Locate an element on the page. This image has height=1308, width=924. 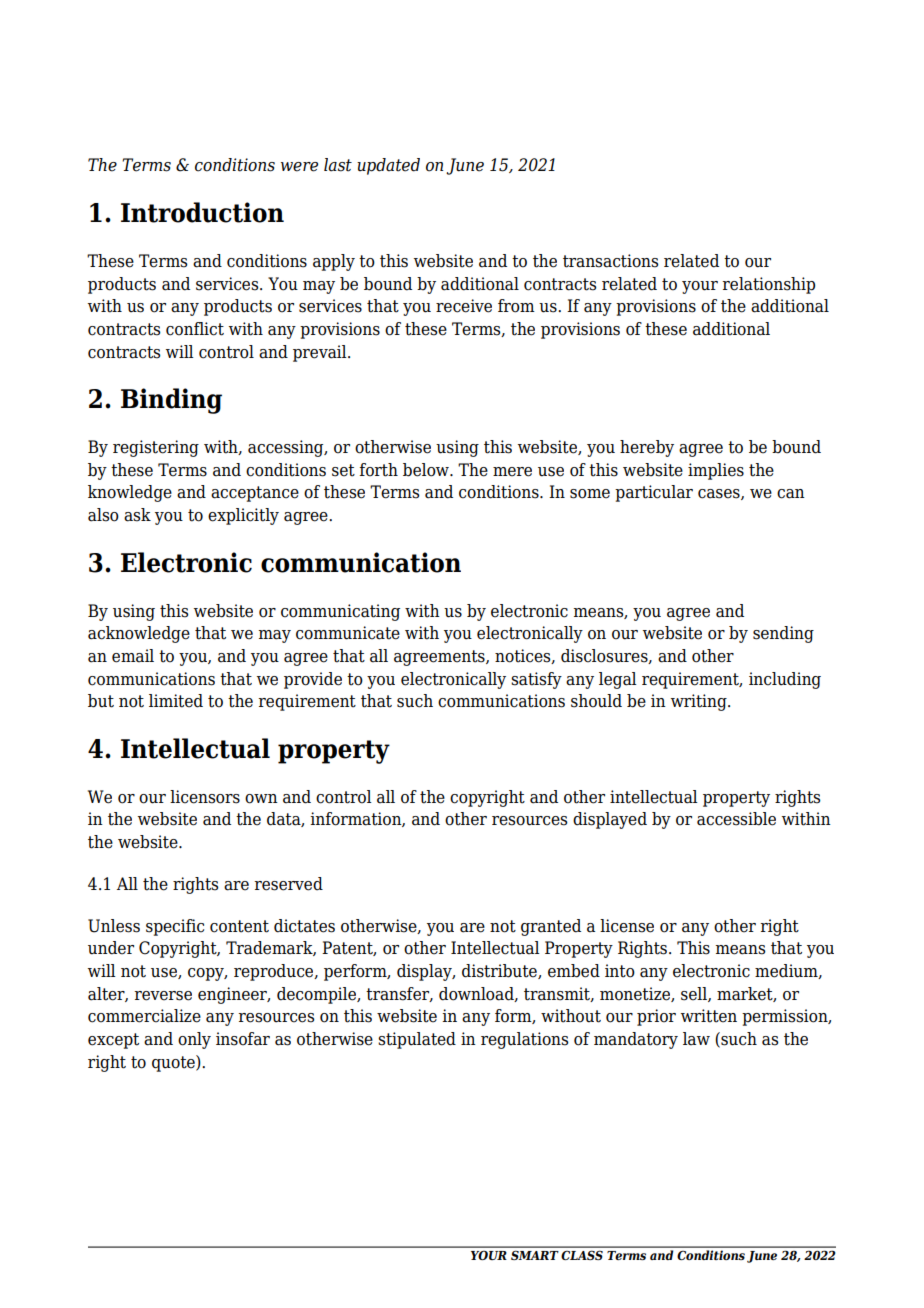
updated is located at coordinates (388, 166).
